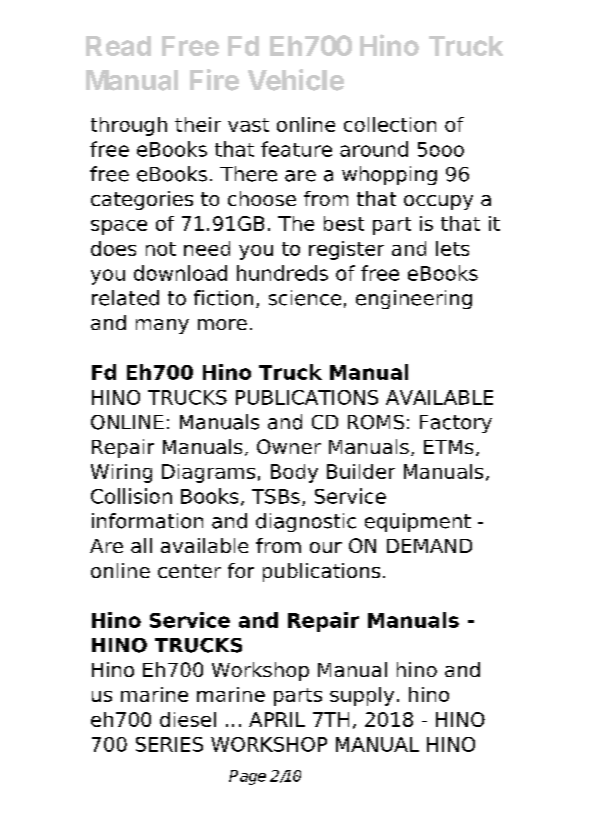 The width and height of the image is (591, 832). What do you see at coordinates (418, 522) in the image?
I see `equipment` at bounding box center [418, 522].
